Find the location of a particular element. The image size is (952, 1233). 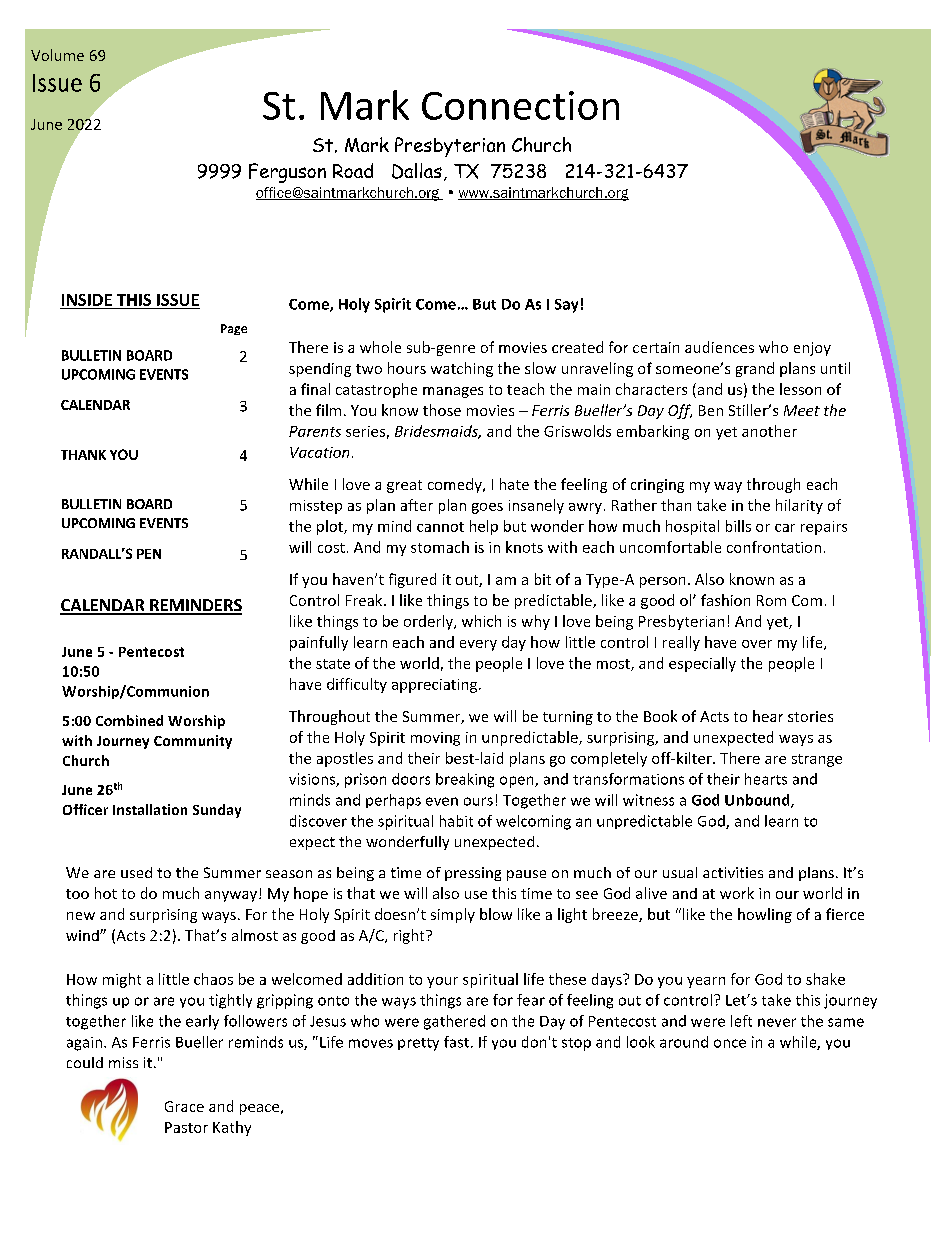

Volume is located at coordinates (57, 55).
